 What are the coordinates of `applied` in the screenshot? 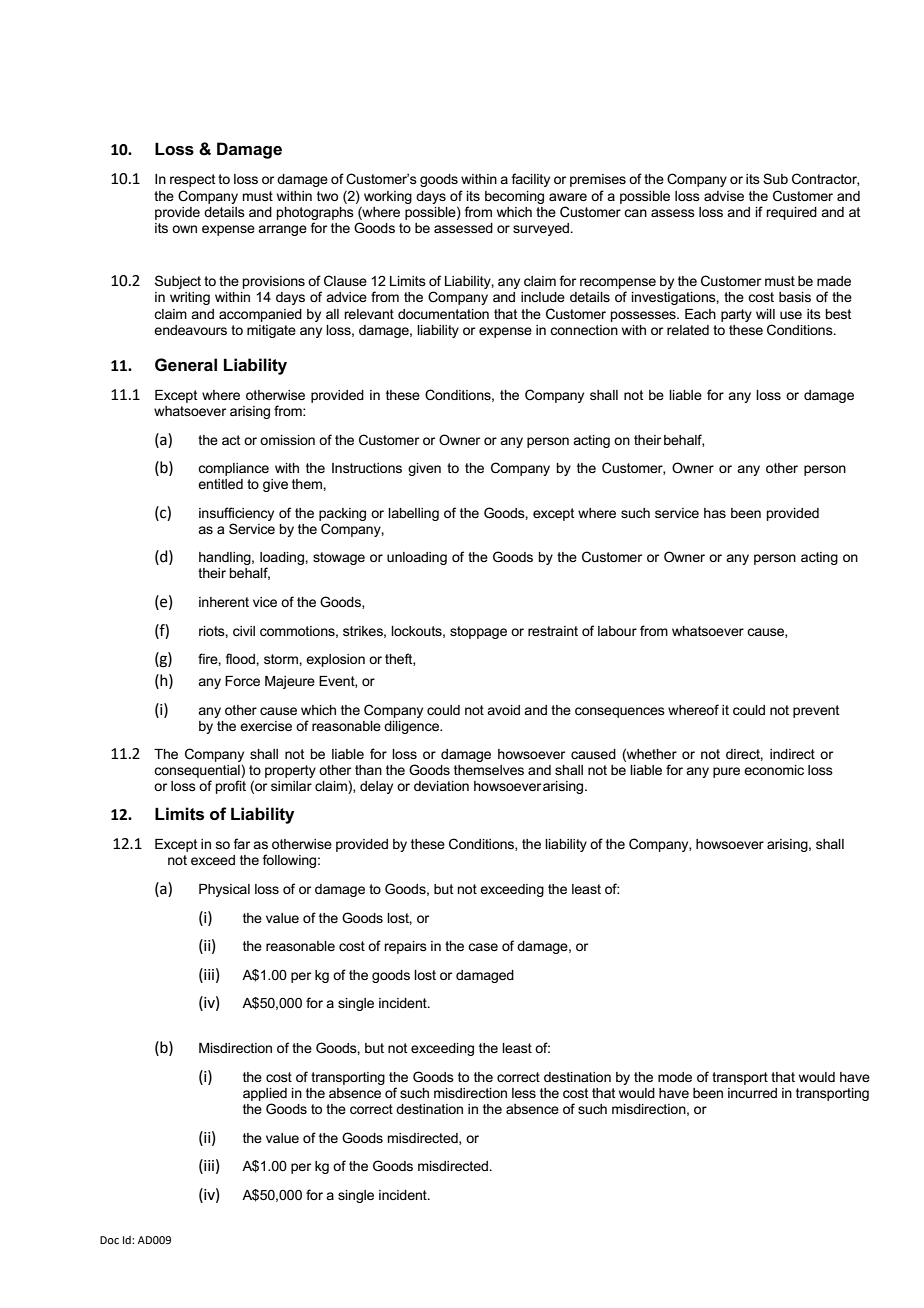 It's located at (265, 1094).
